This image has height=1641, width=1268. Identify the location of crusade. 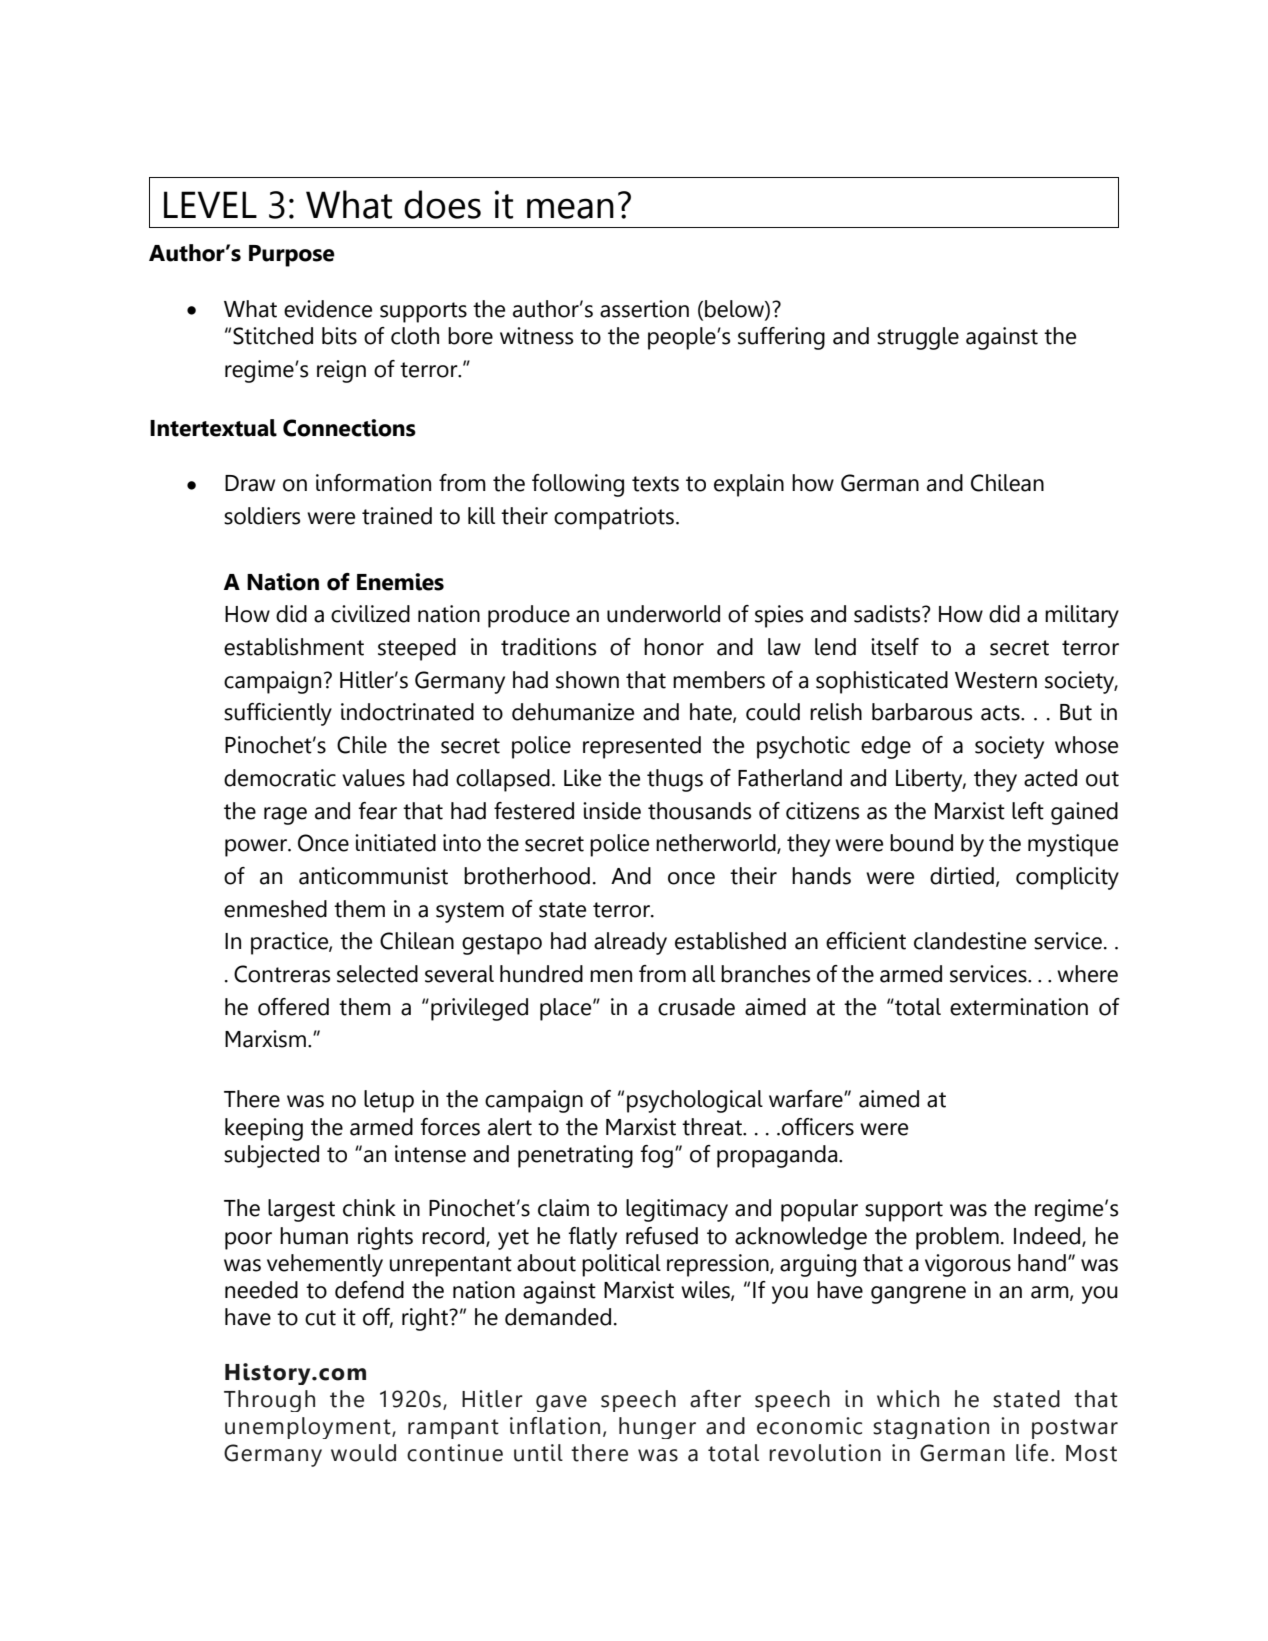
(696, 1007).
